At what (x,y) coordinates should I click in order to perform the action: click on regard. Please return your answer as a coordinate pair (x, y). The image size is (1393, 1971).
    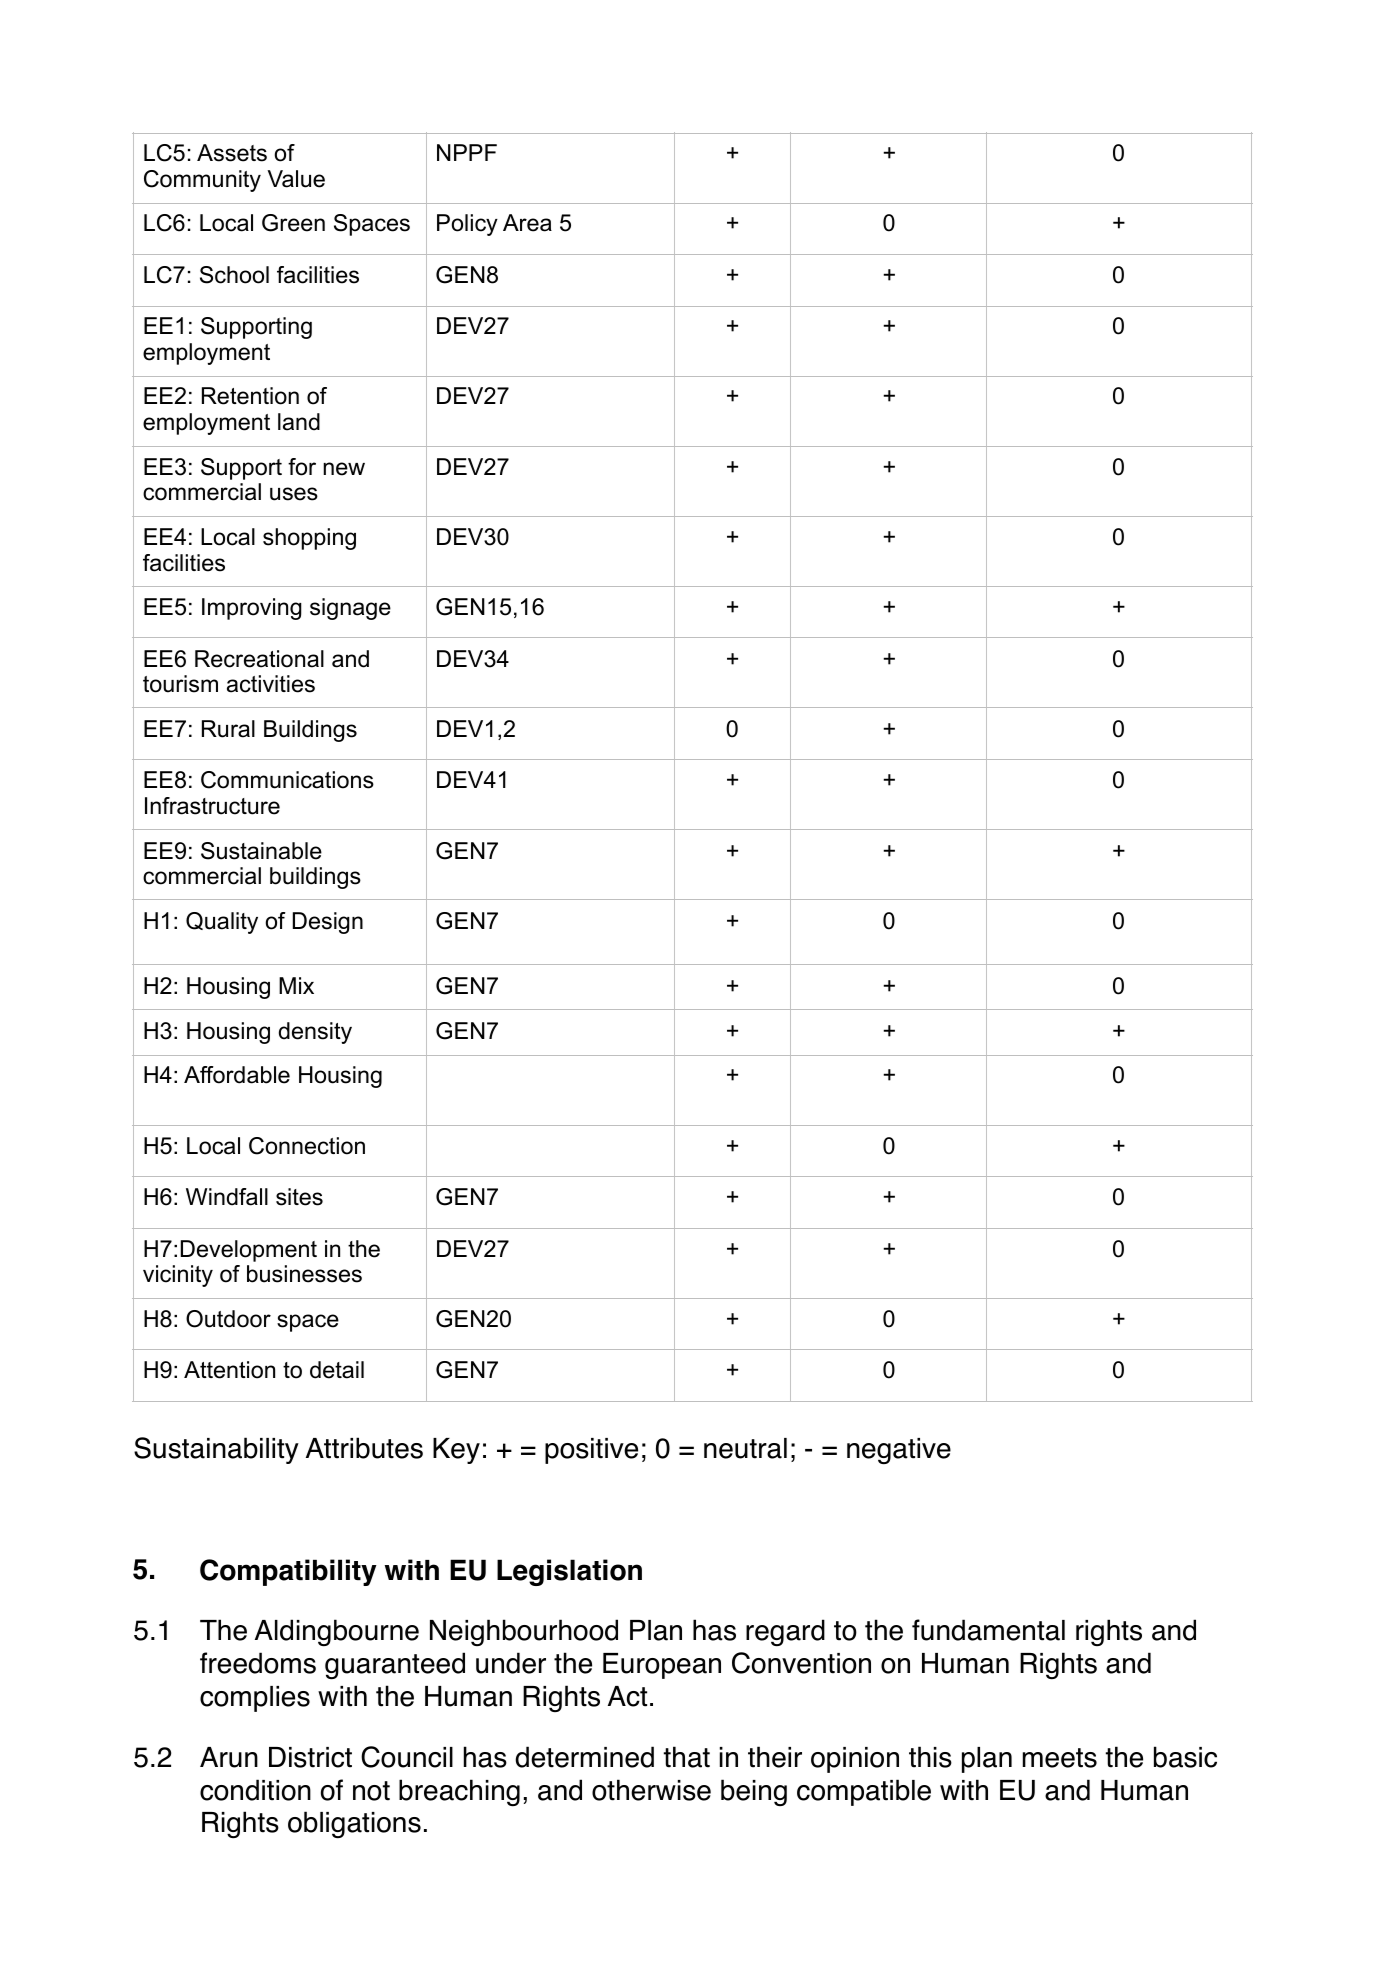
    Looking at the image, I should click on (785, 1632).
